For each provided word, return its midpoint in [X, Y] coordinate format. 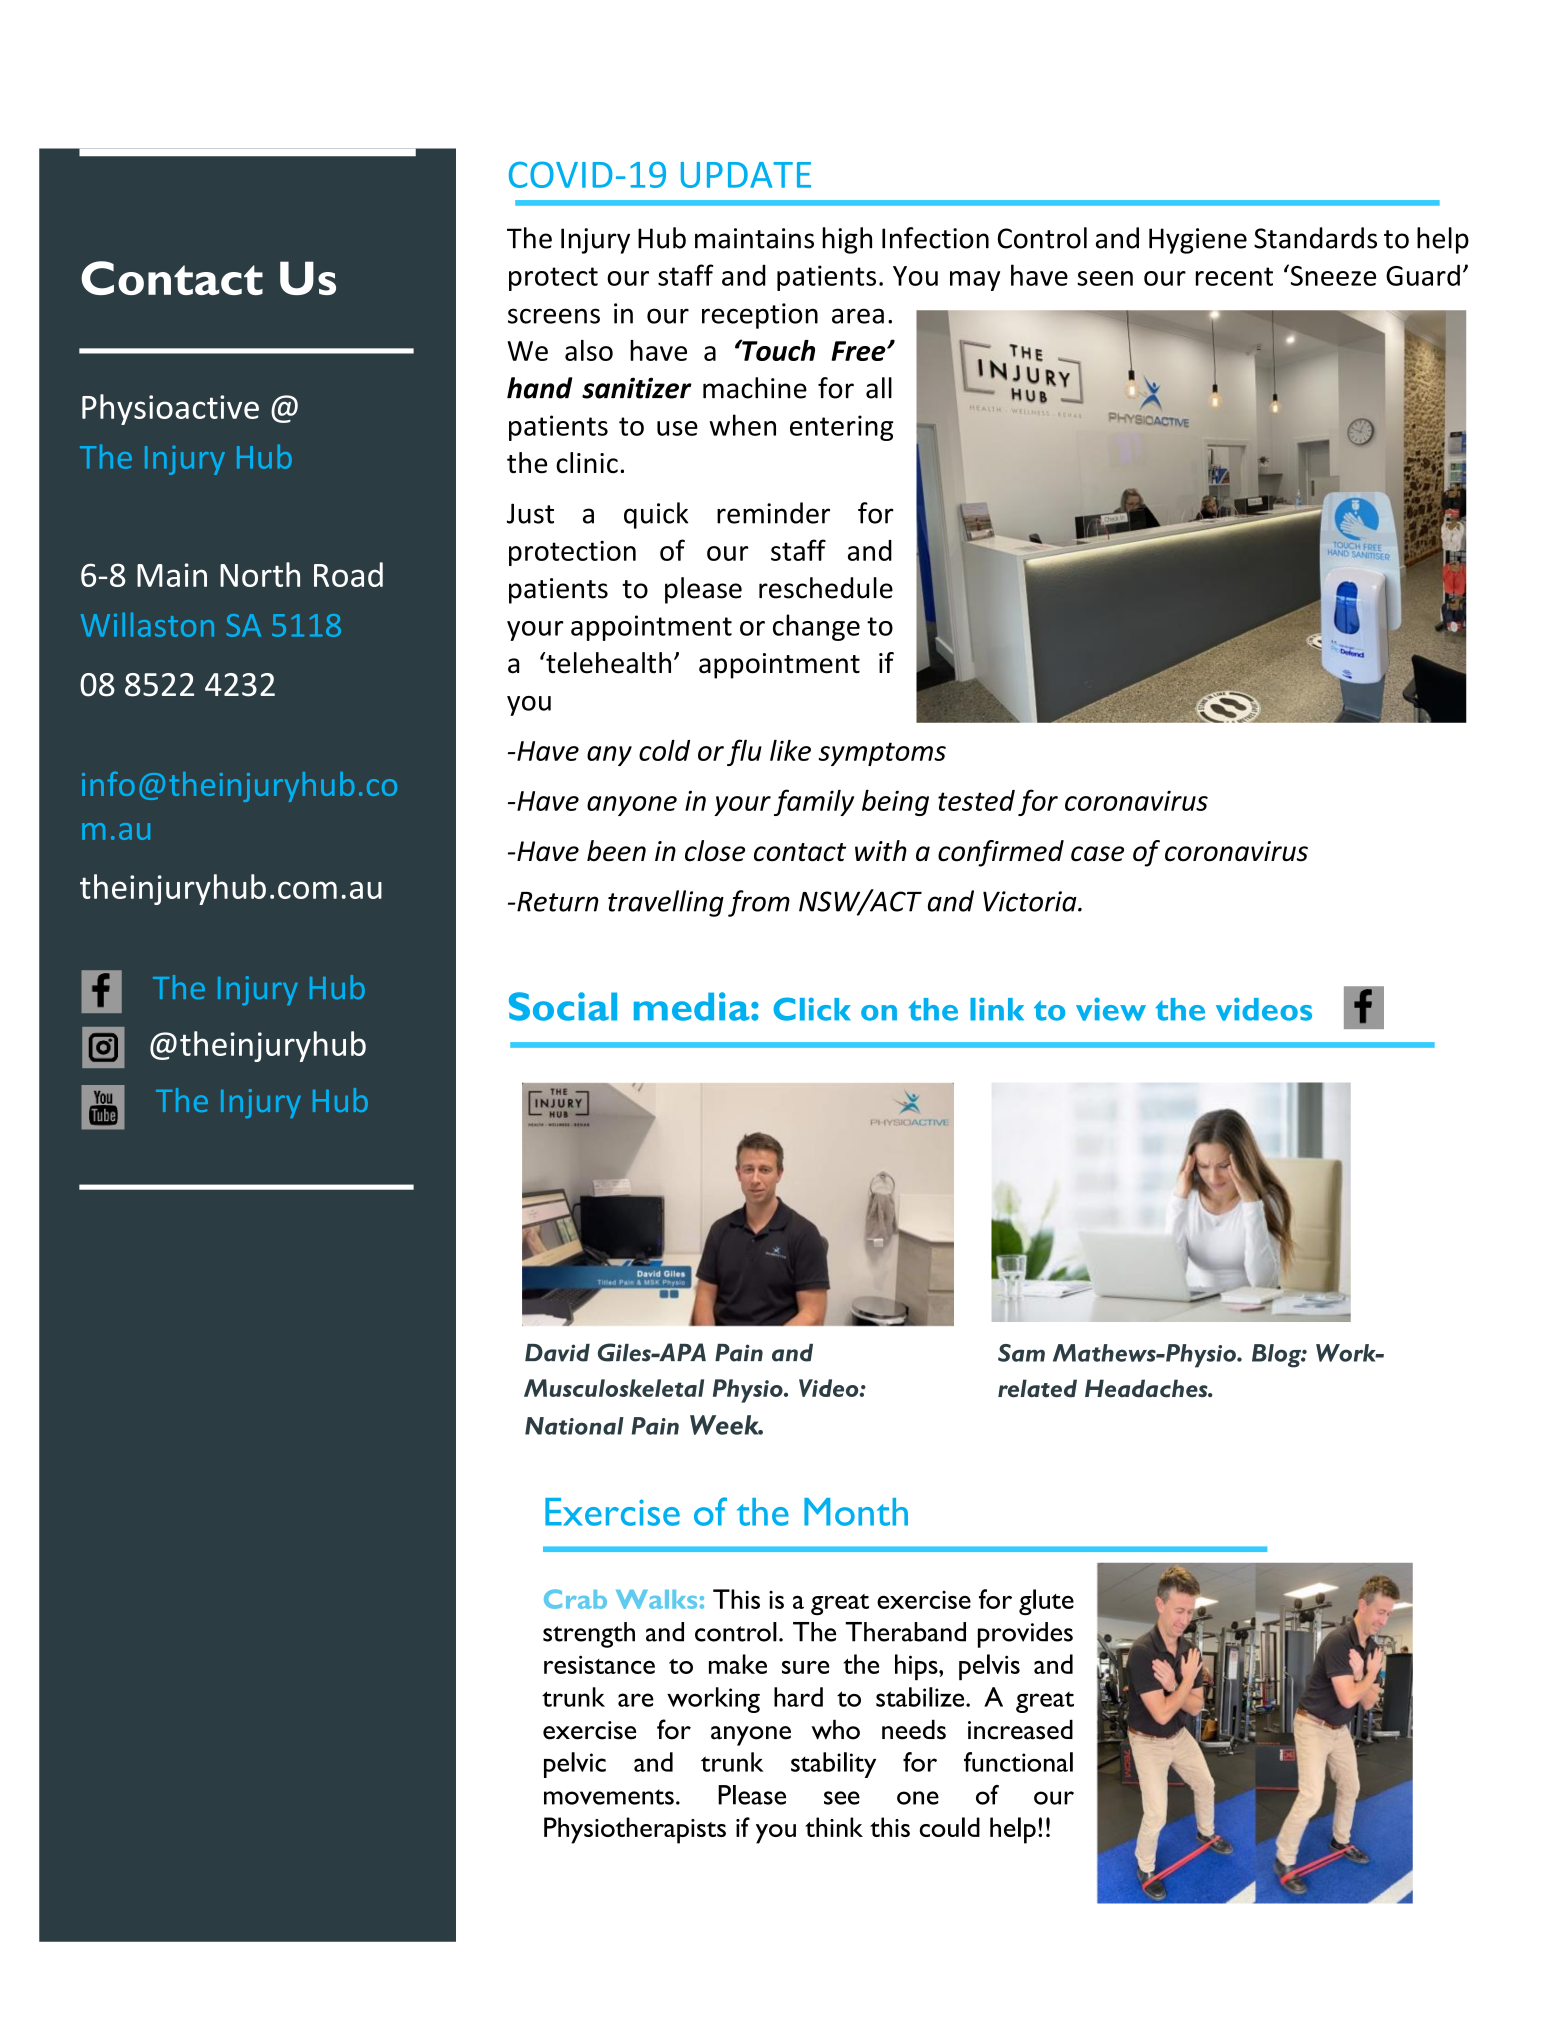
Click [812, 1009]
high [847, 240]
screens [554, 316]
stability [833, 1765]
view [1111, 1009]
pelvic [575, 1765]
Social [563, 1006]
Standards [1315, 238]
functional [1018, 1762]
